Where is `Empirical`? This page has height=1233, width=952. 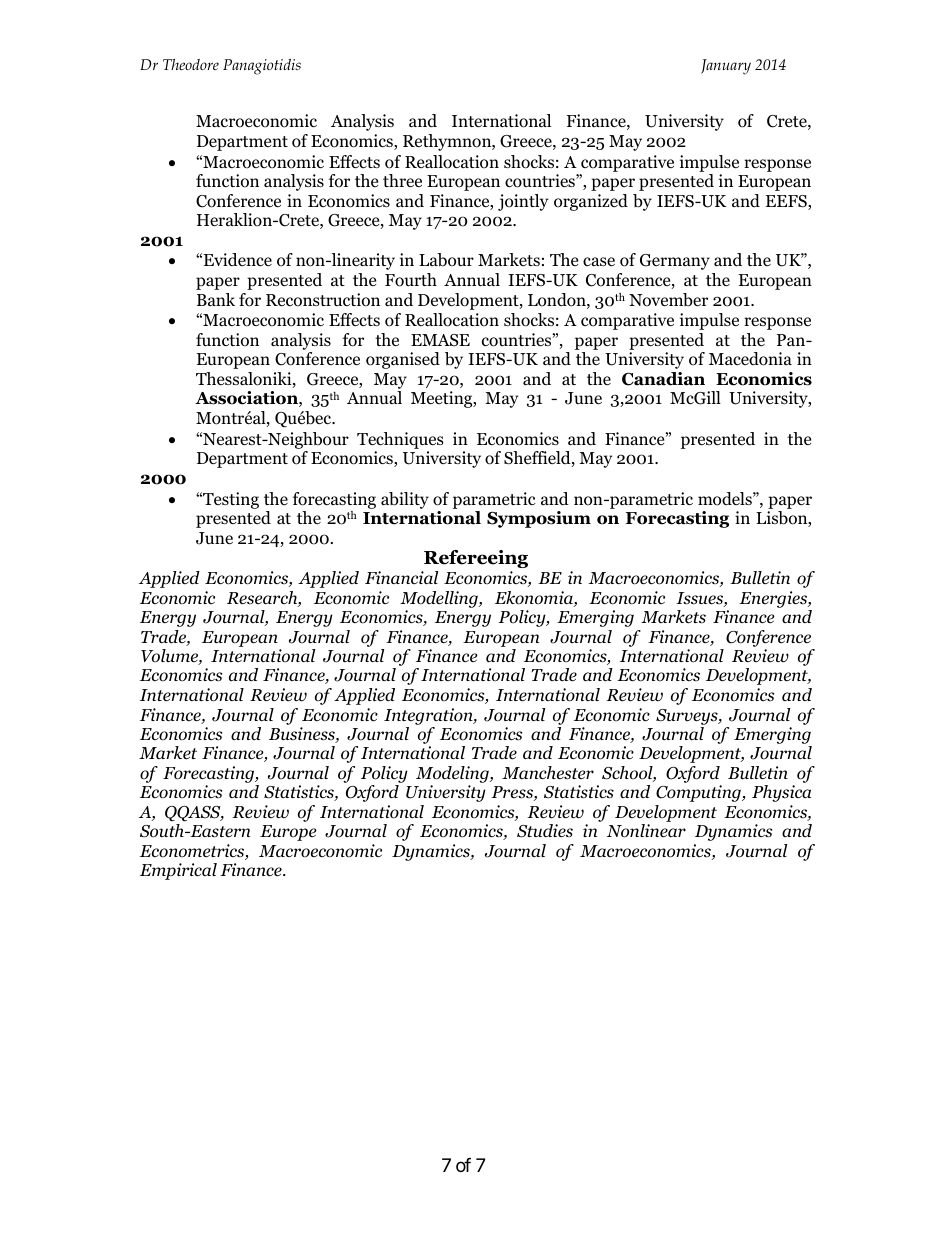
Empirical is located at coordinates (178, 871).
